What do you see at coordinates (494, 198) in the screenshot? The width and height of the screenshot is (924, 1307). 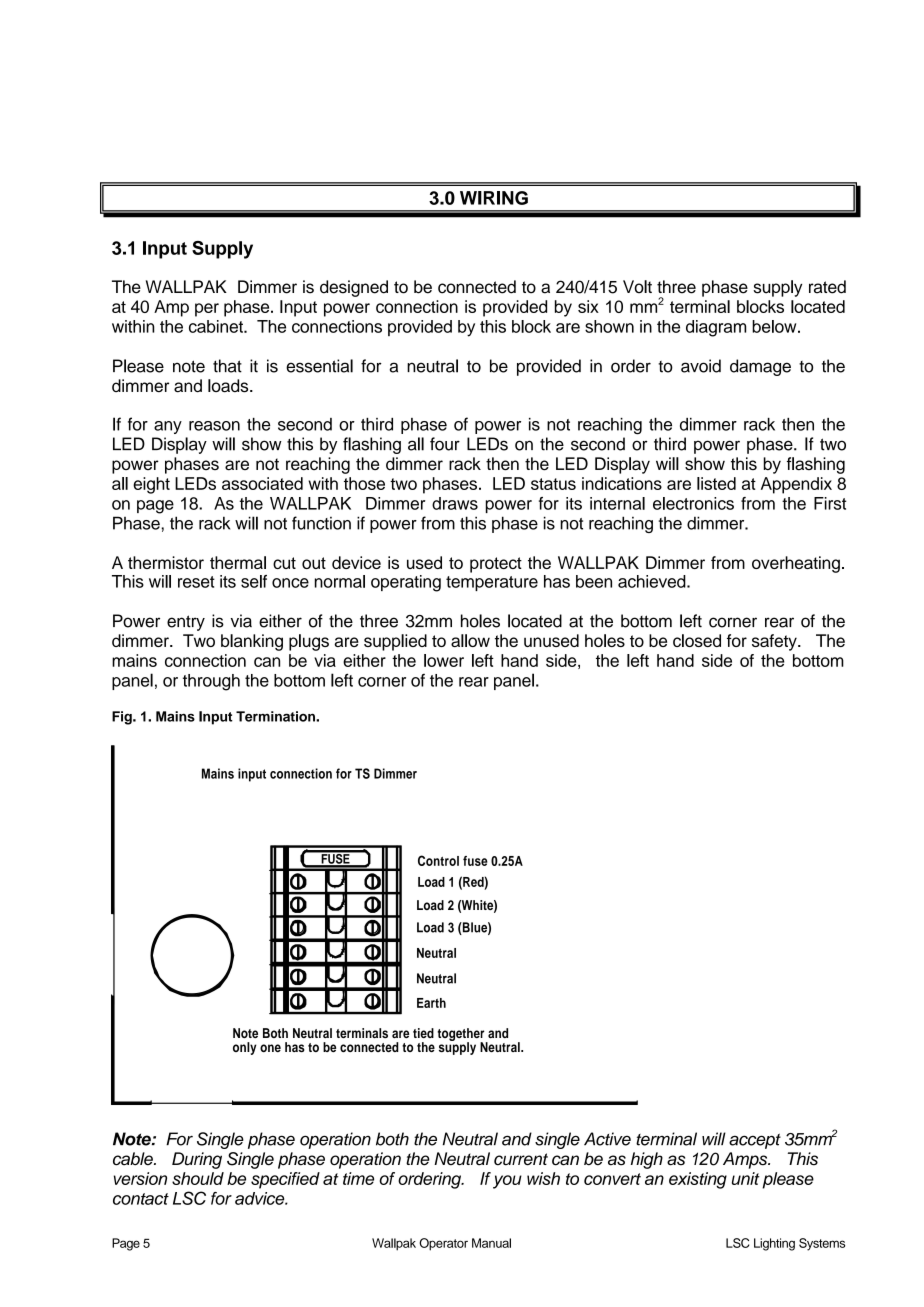 I see `WIRING` at bounding box center [494, 198].
